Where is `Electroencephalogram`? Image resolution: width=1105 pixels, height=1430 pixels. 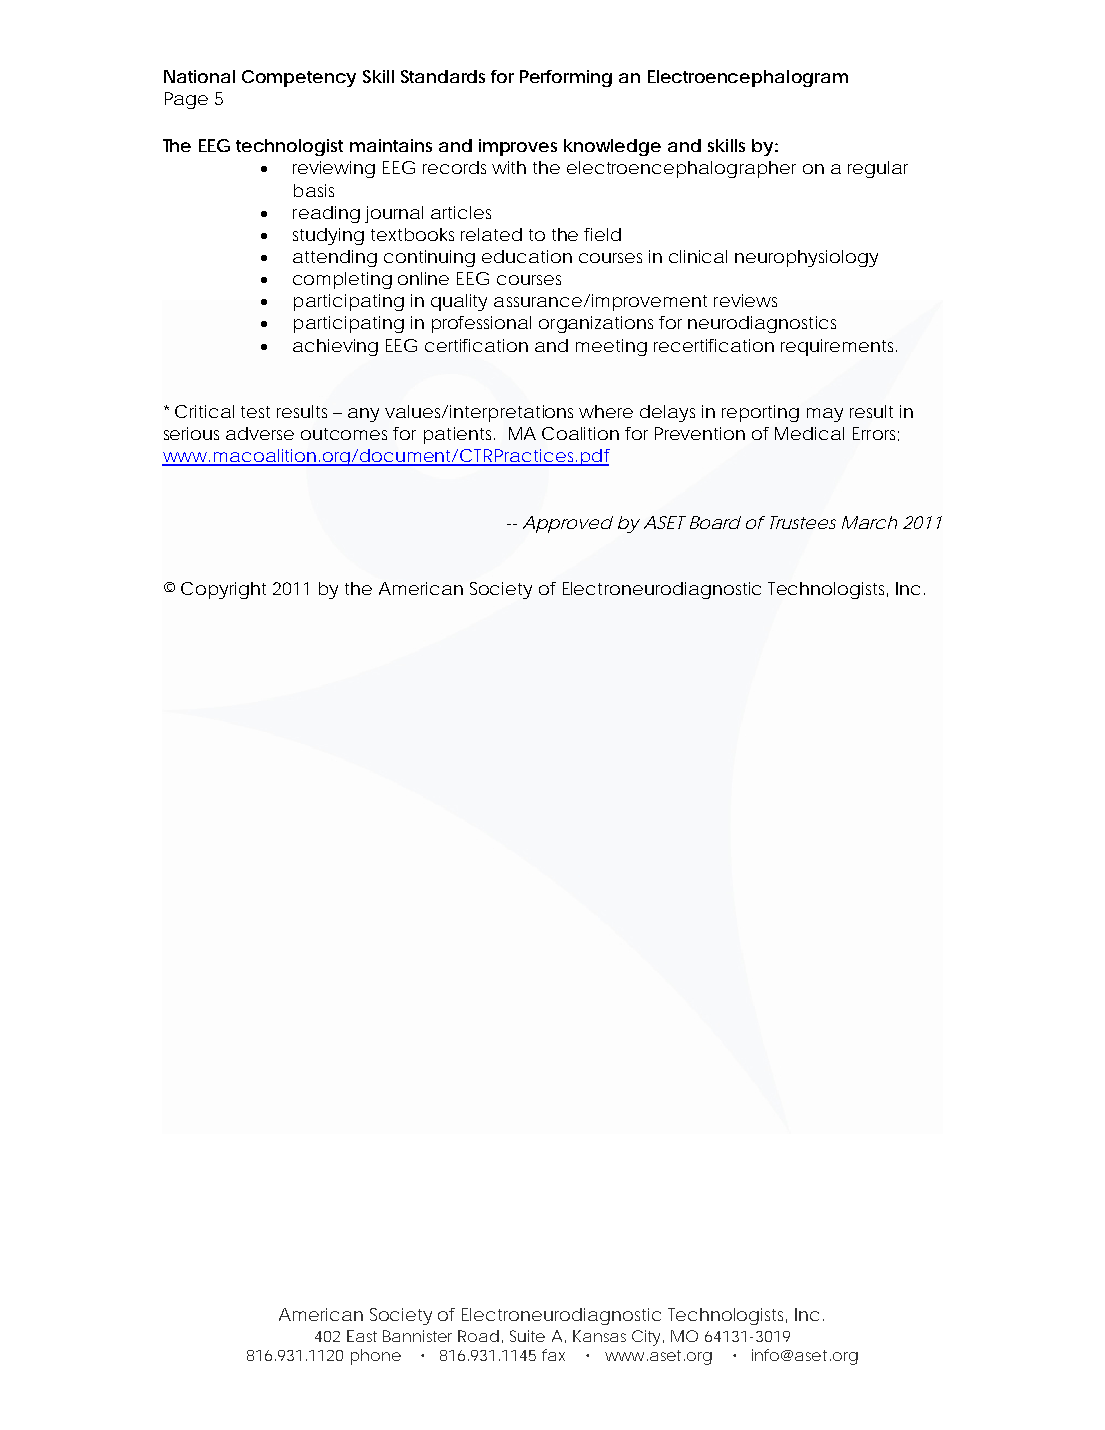 Electroencephalogram is located at coordinates (748, 78).
